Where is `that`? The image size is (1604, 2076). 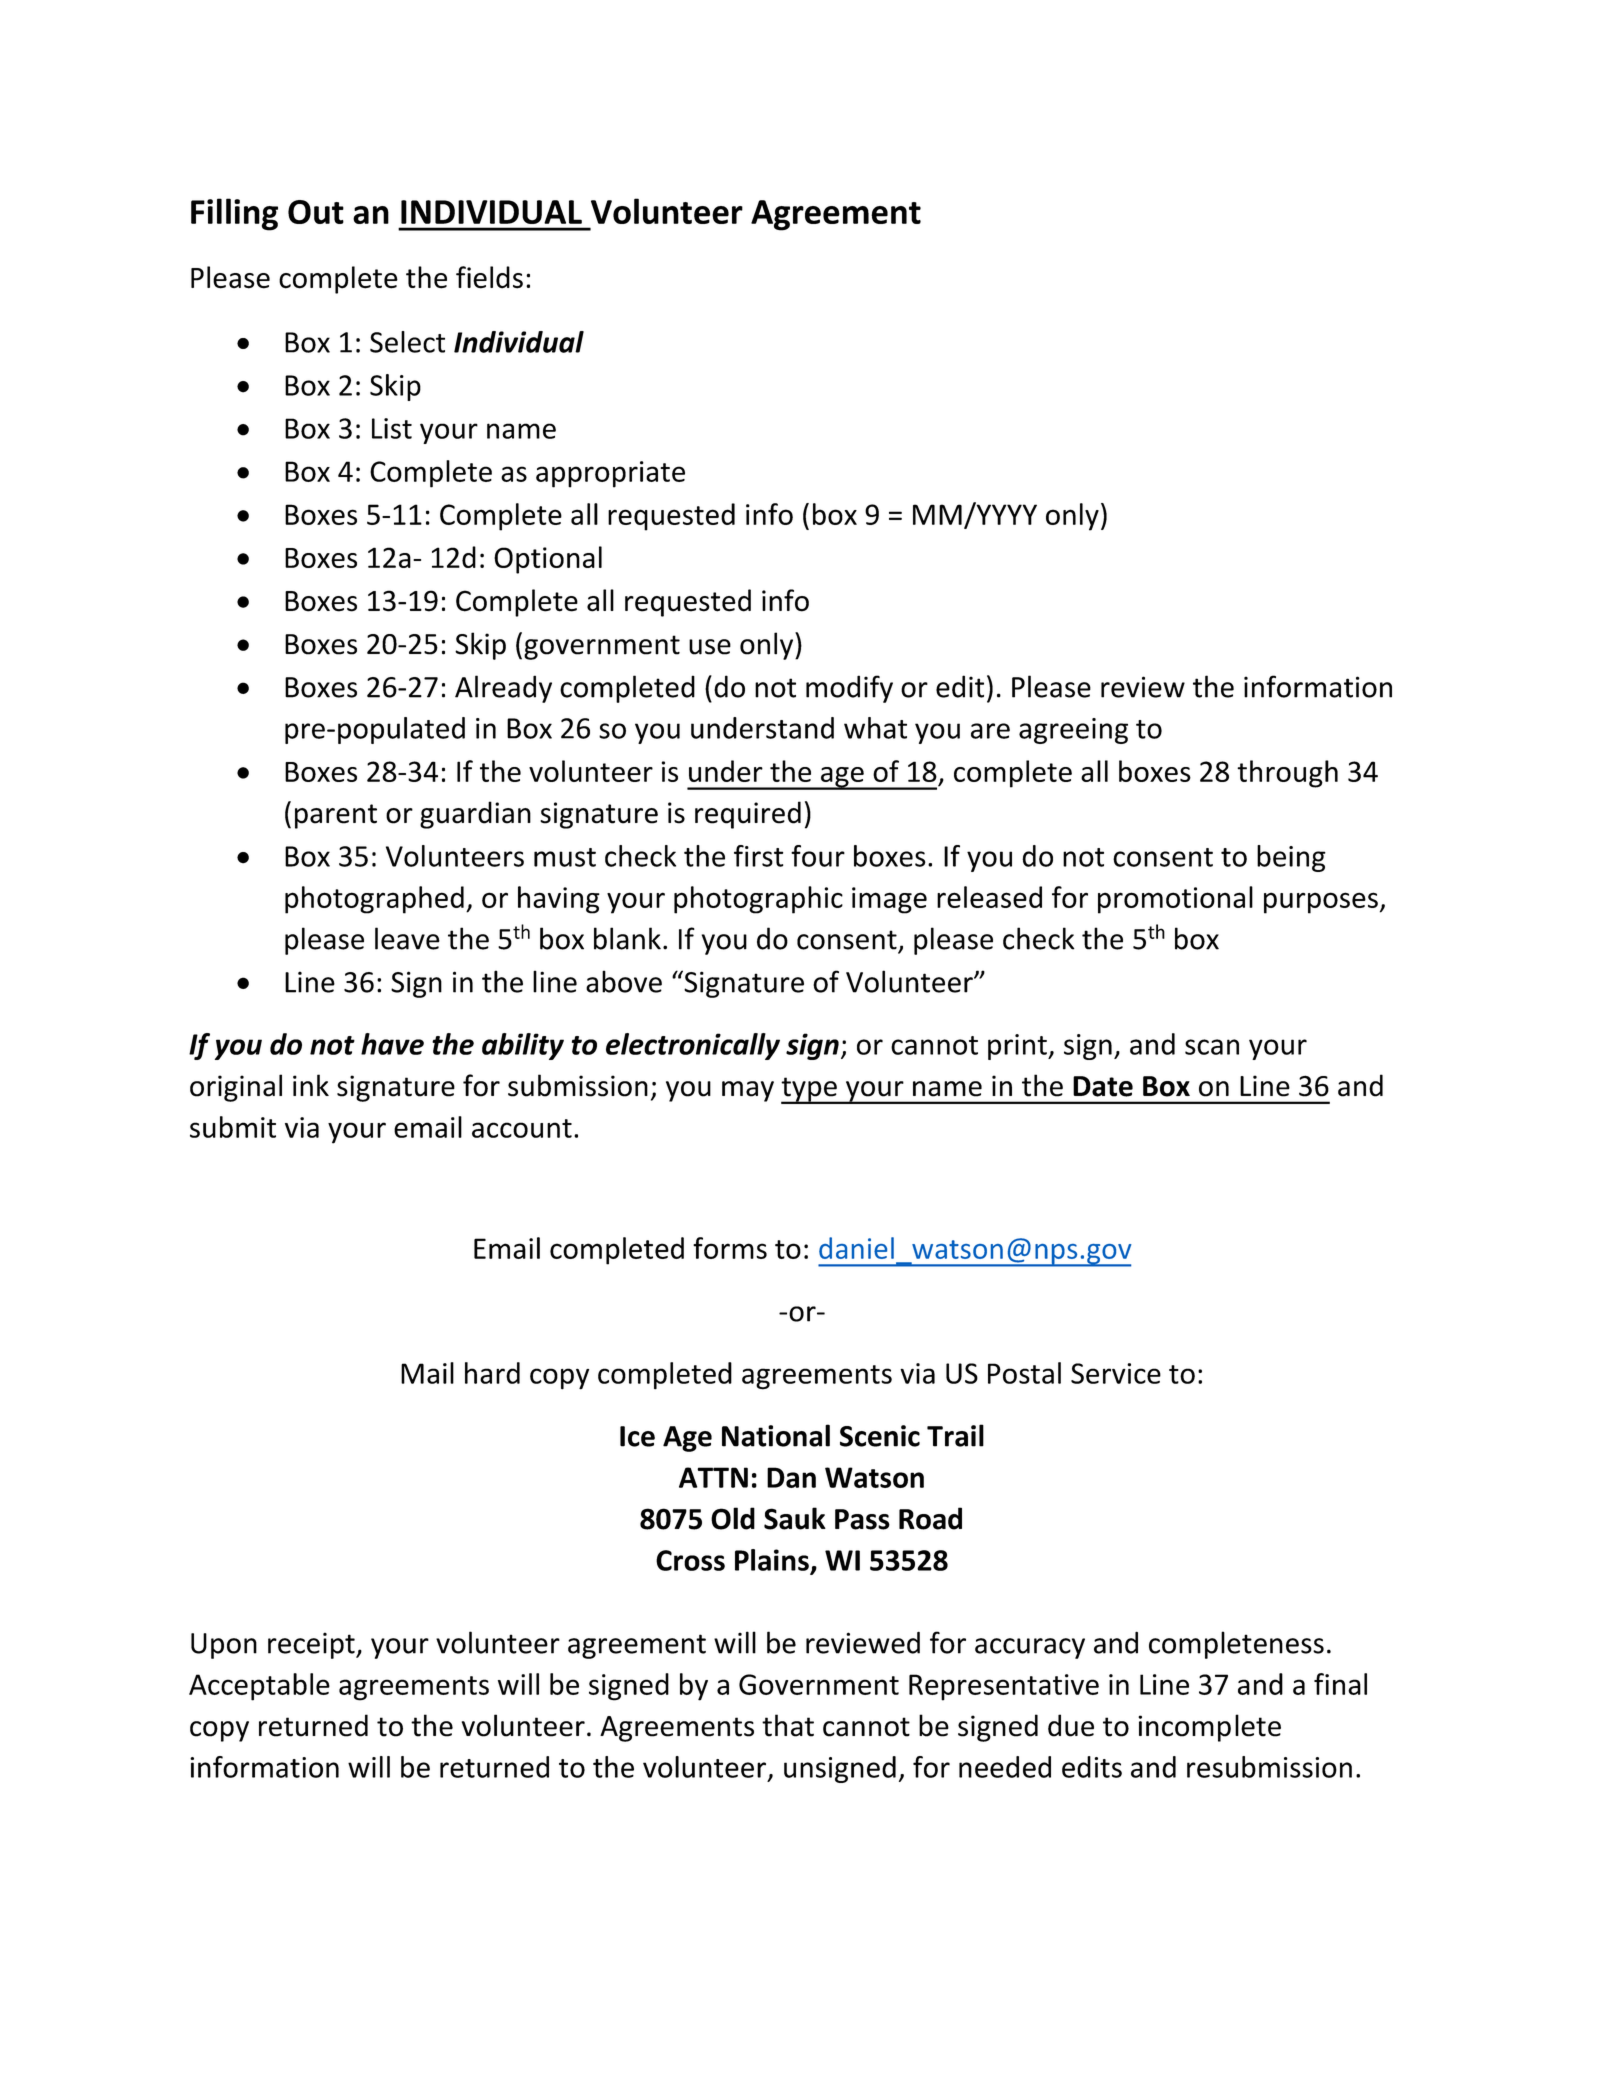
that is located at coordinates (788, 1725).
